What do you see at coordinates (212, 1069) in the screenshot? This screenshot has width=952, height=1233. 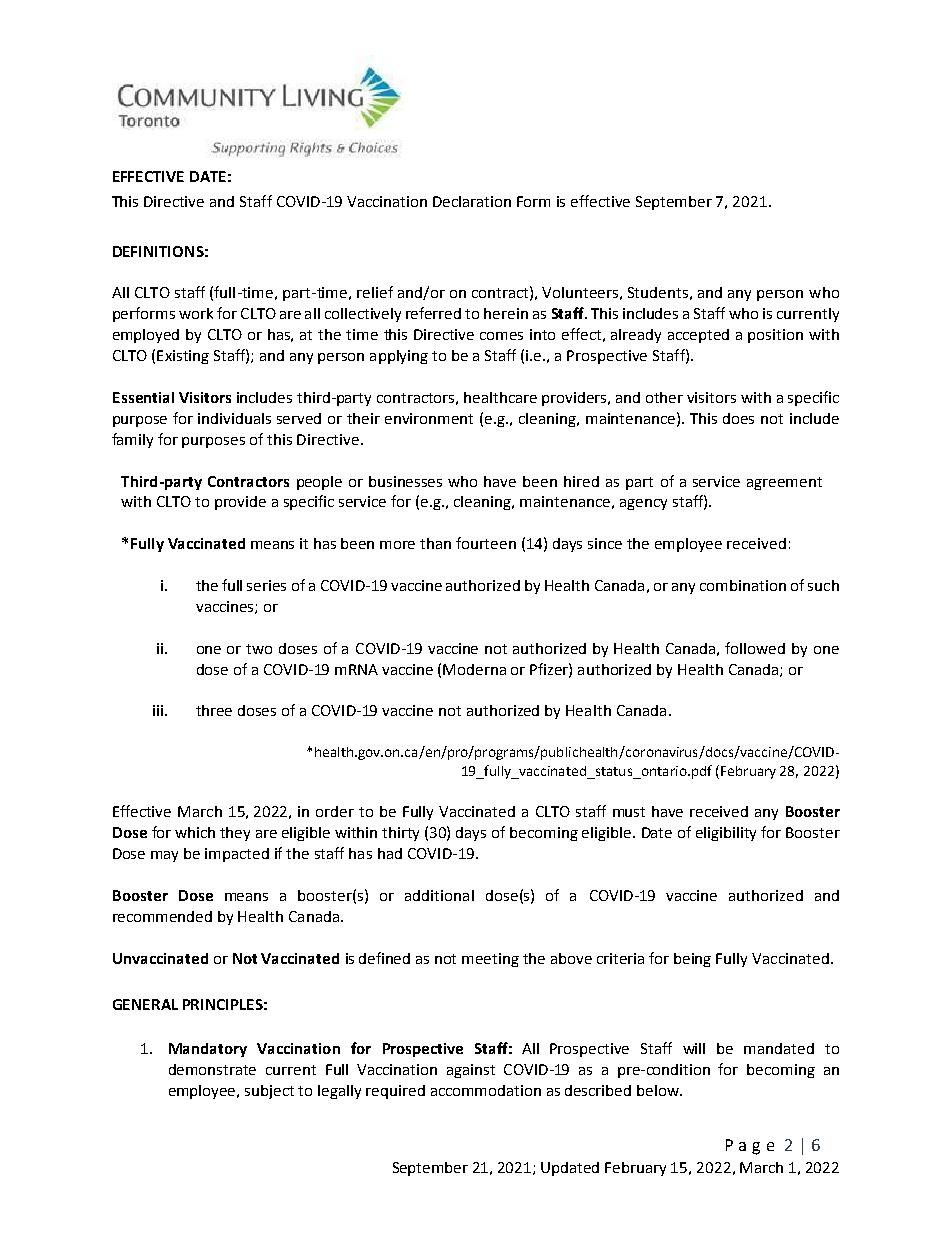 I see `demonstrate` at bounding box center [212, 1069].
